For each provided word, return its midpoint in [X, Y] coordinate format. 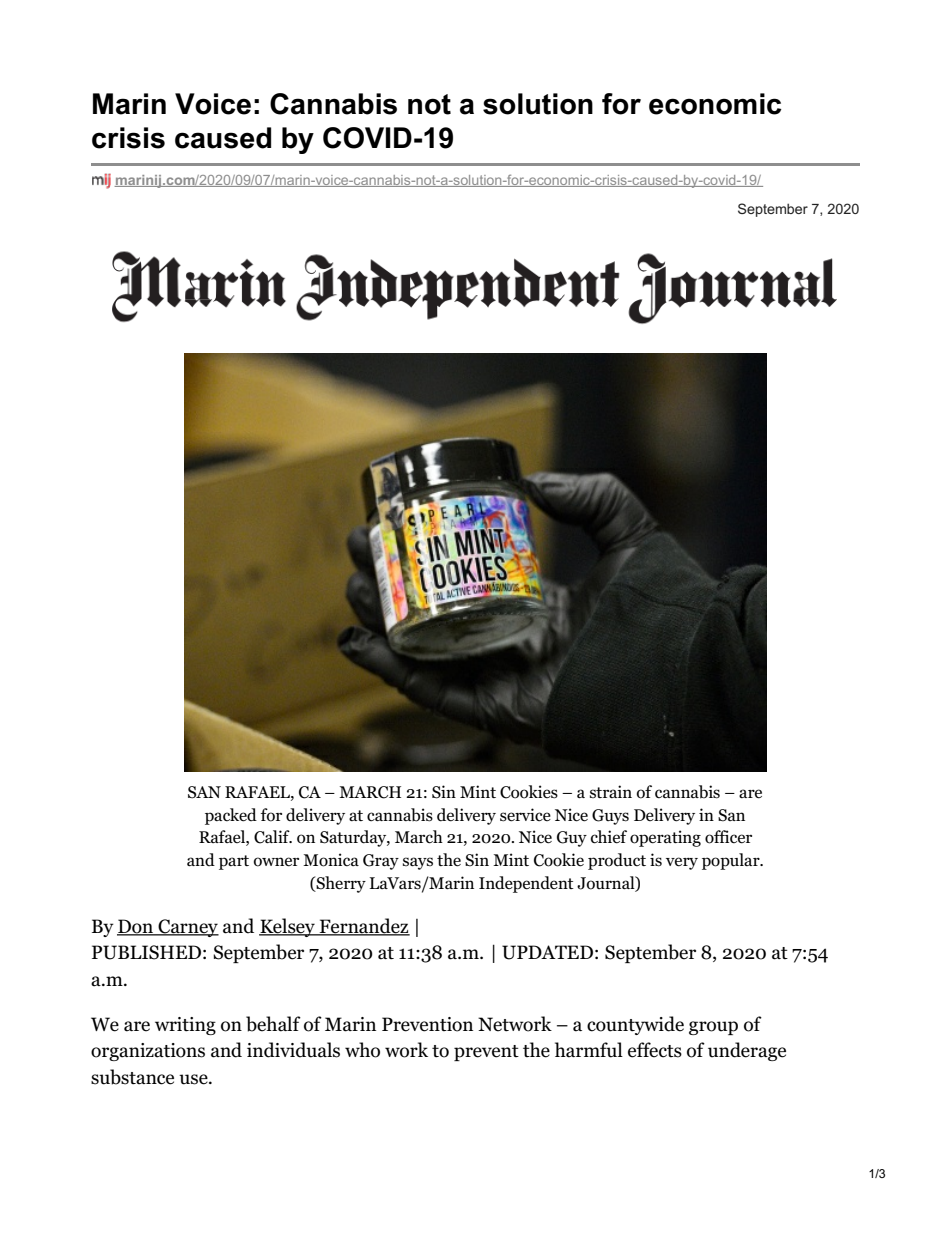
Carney [187, 928]
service [525, 815]
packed [231, 816]
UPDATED [547, 952]
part [234, 862]
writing [185, 1026]
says [418, 863]
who [362, 1050]
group [713, 1028]
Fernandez [364, 927]
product [617, 861]
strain [611, 791]
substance [132, 1077]
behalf [273, 1024]
